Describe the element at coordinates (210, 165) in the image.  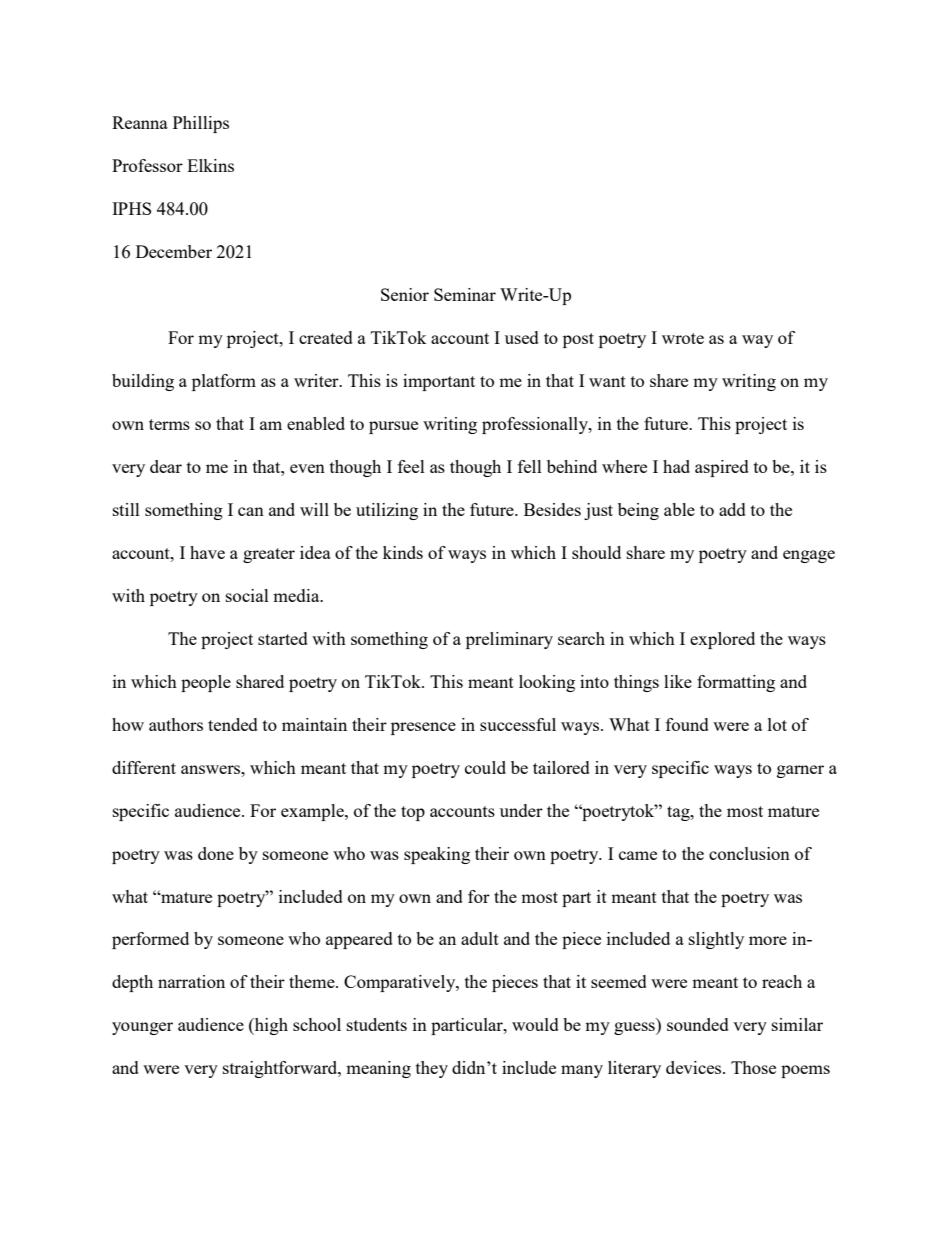
I see `Elkins` at that location.
